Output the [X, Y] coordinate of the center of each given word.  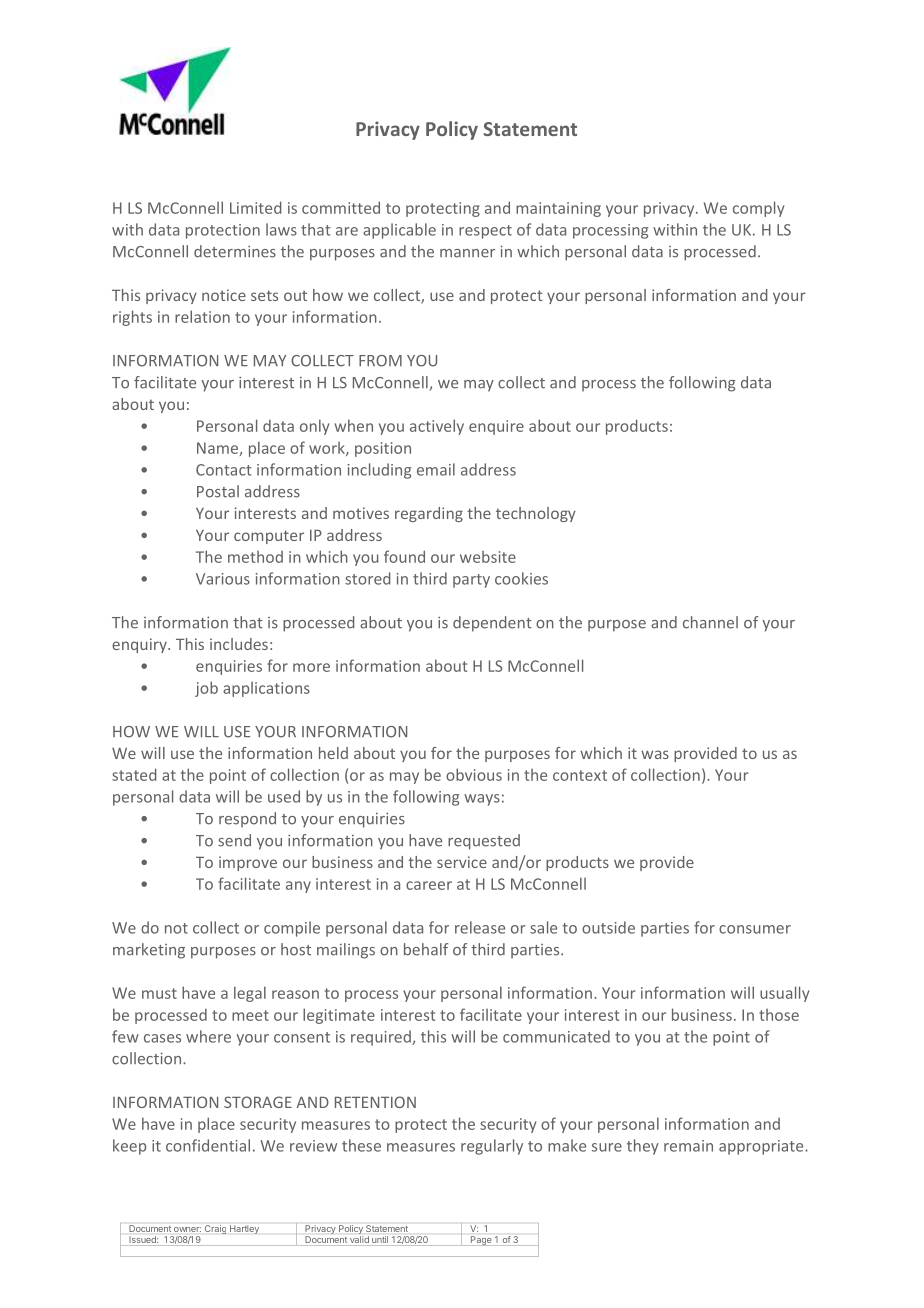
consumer [755, 929]
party [471, 581]
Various [223, 579]
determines [235, 251]
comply [758, 209]
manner [467, 253]
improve [248, 863]
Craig [215, 1229]
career [429, 885]
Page [481, 1241]
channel [710, 622]
